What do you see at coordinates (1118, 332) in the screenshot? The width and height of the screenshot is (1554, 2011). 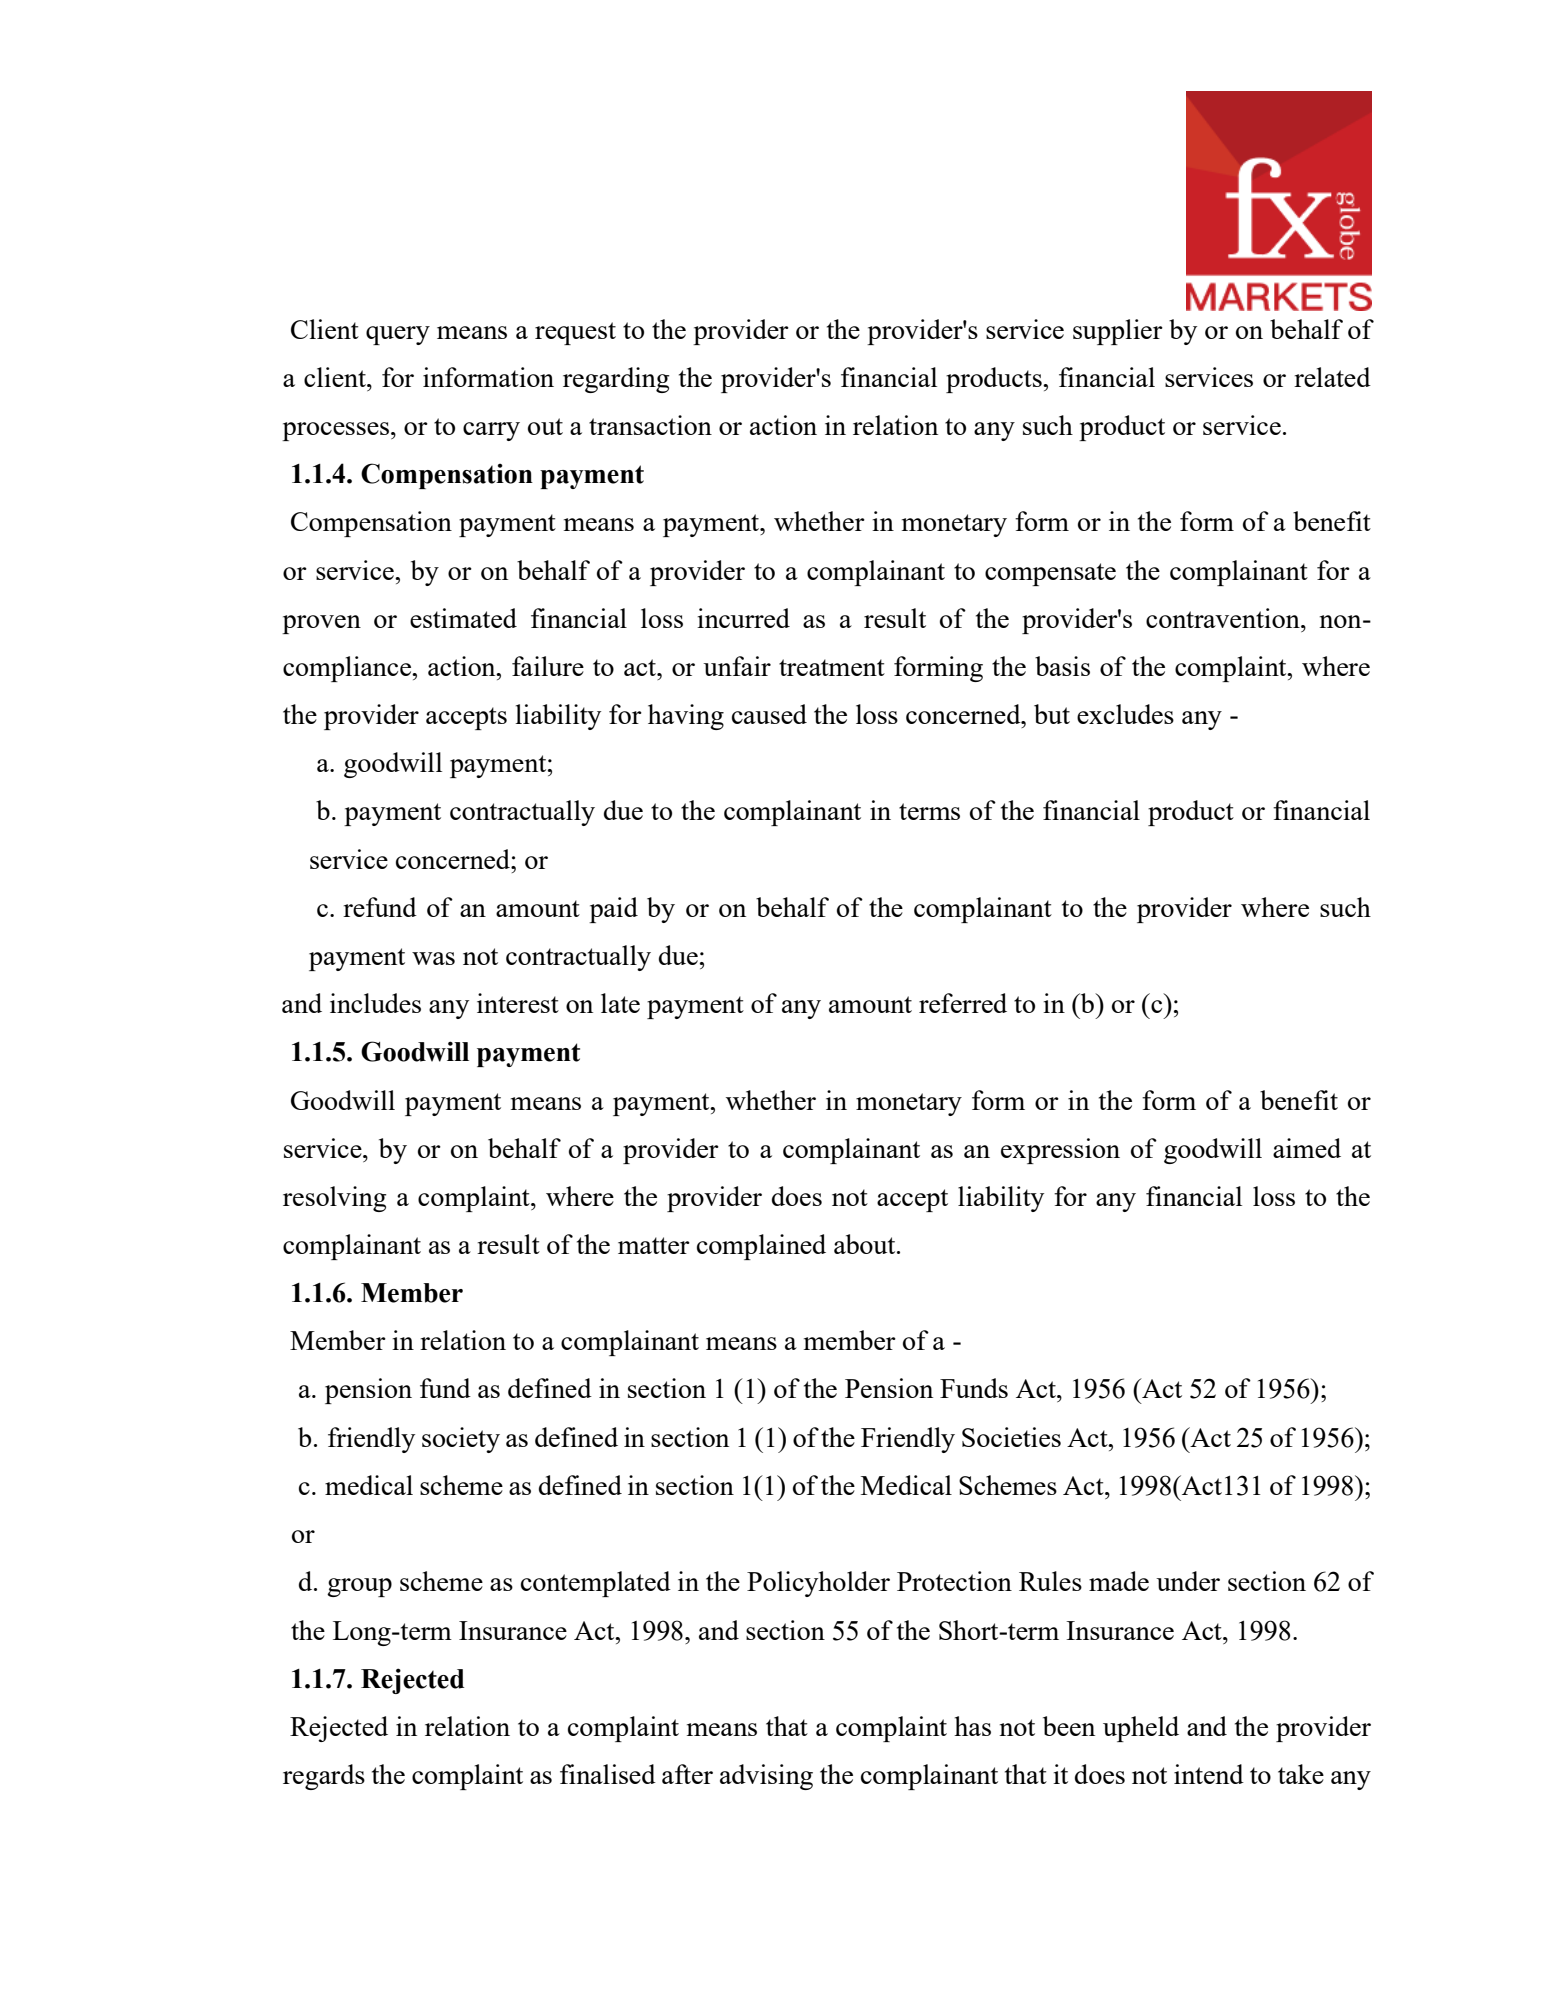 I see `supplier` at bounding box center [1118, 332].
